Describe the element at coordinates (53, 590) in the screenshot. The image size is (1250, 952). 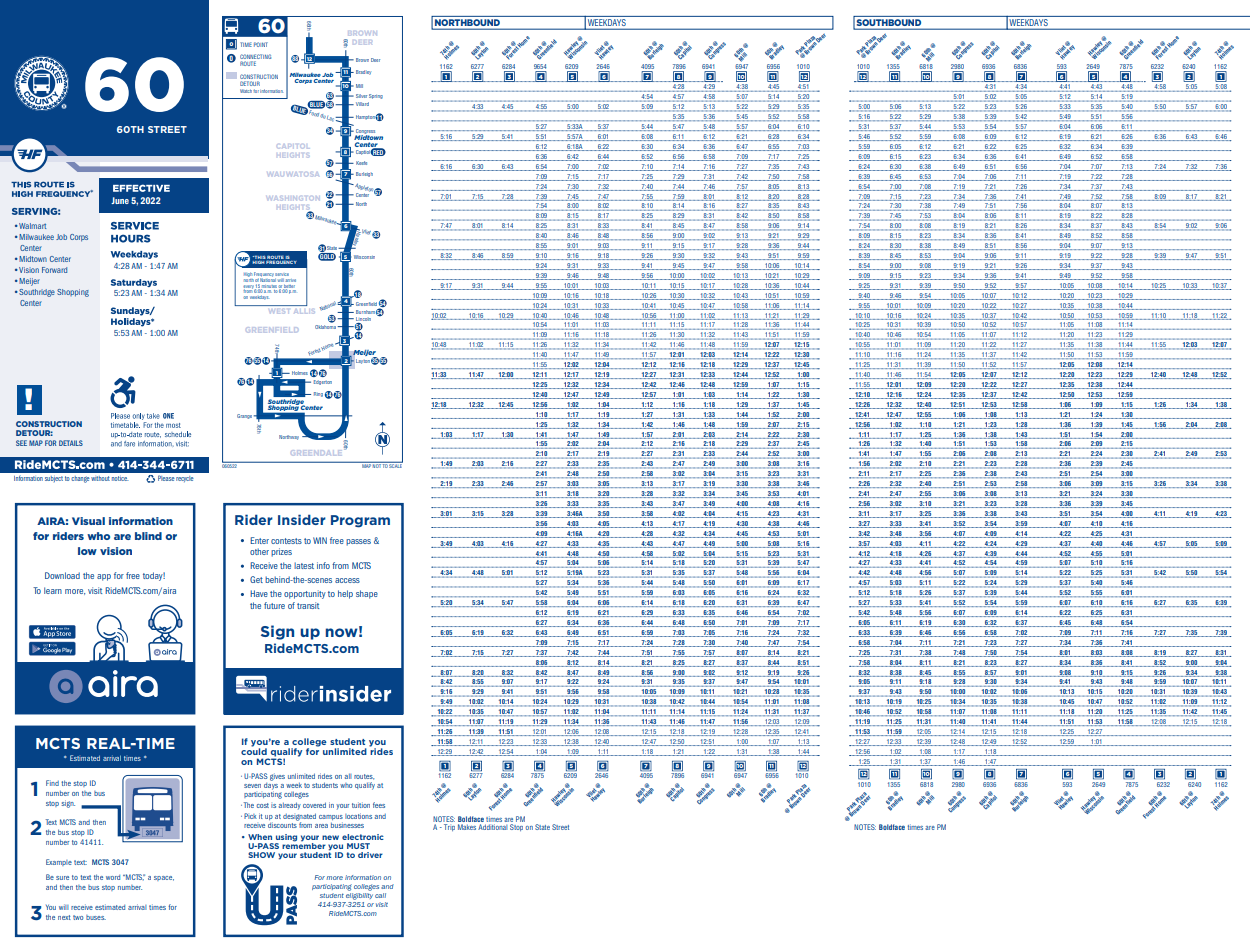
I see `learn` at that location.
